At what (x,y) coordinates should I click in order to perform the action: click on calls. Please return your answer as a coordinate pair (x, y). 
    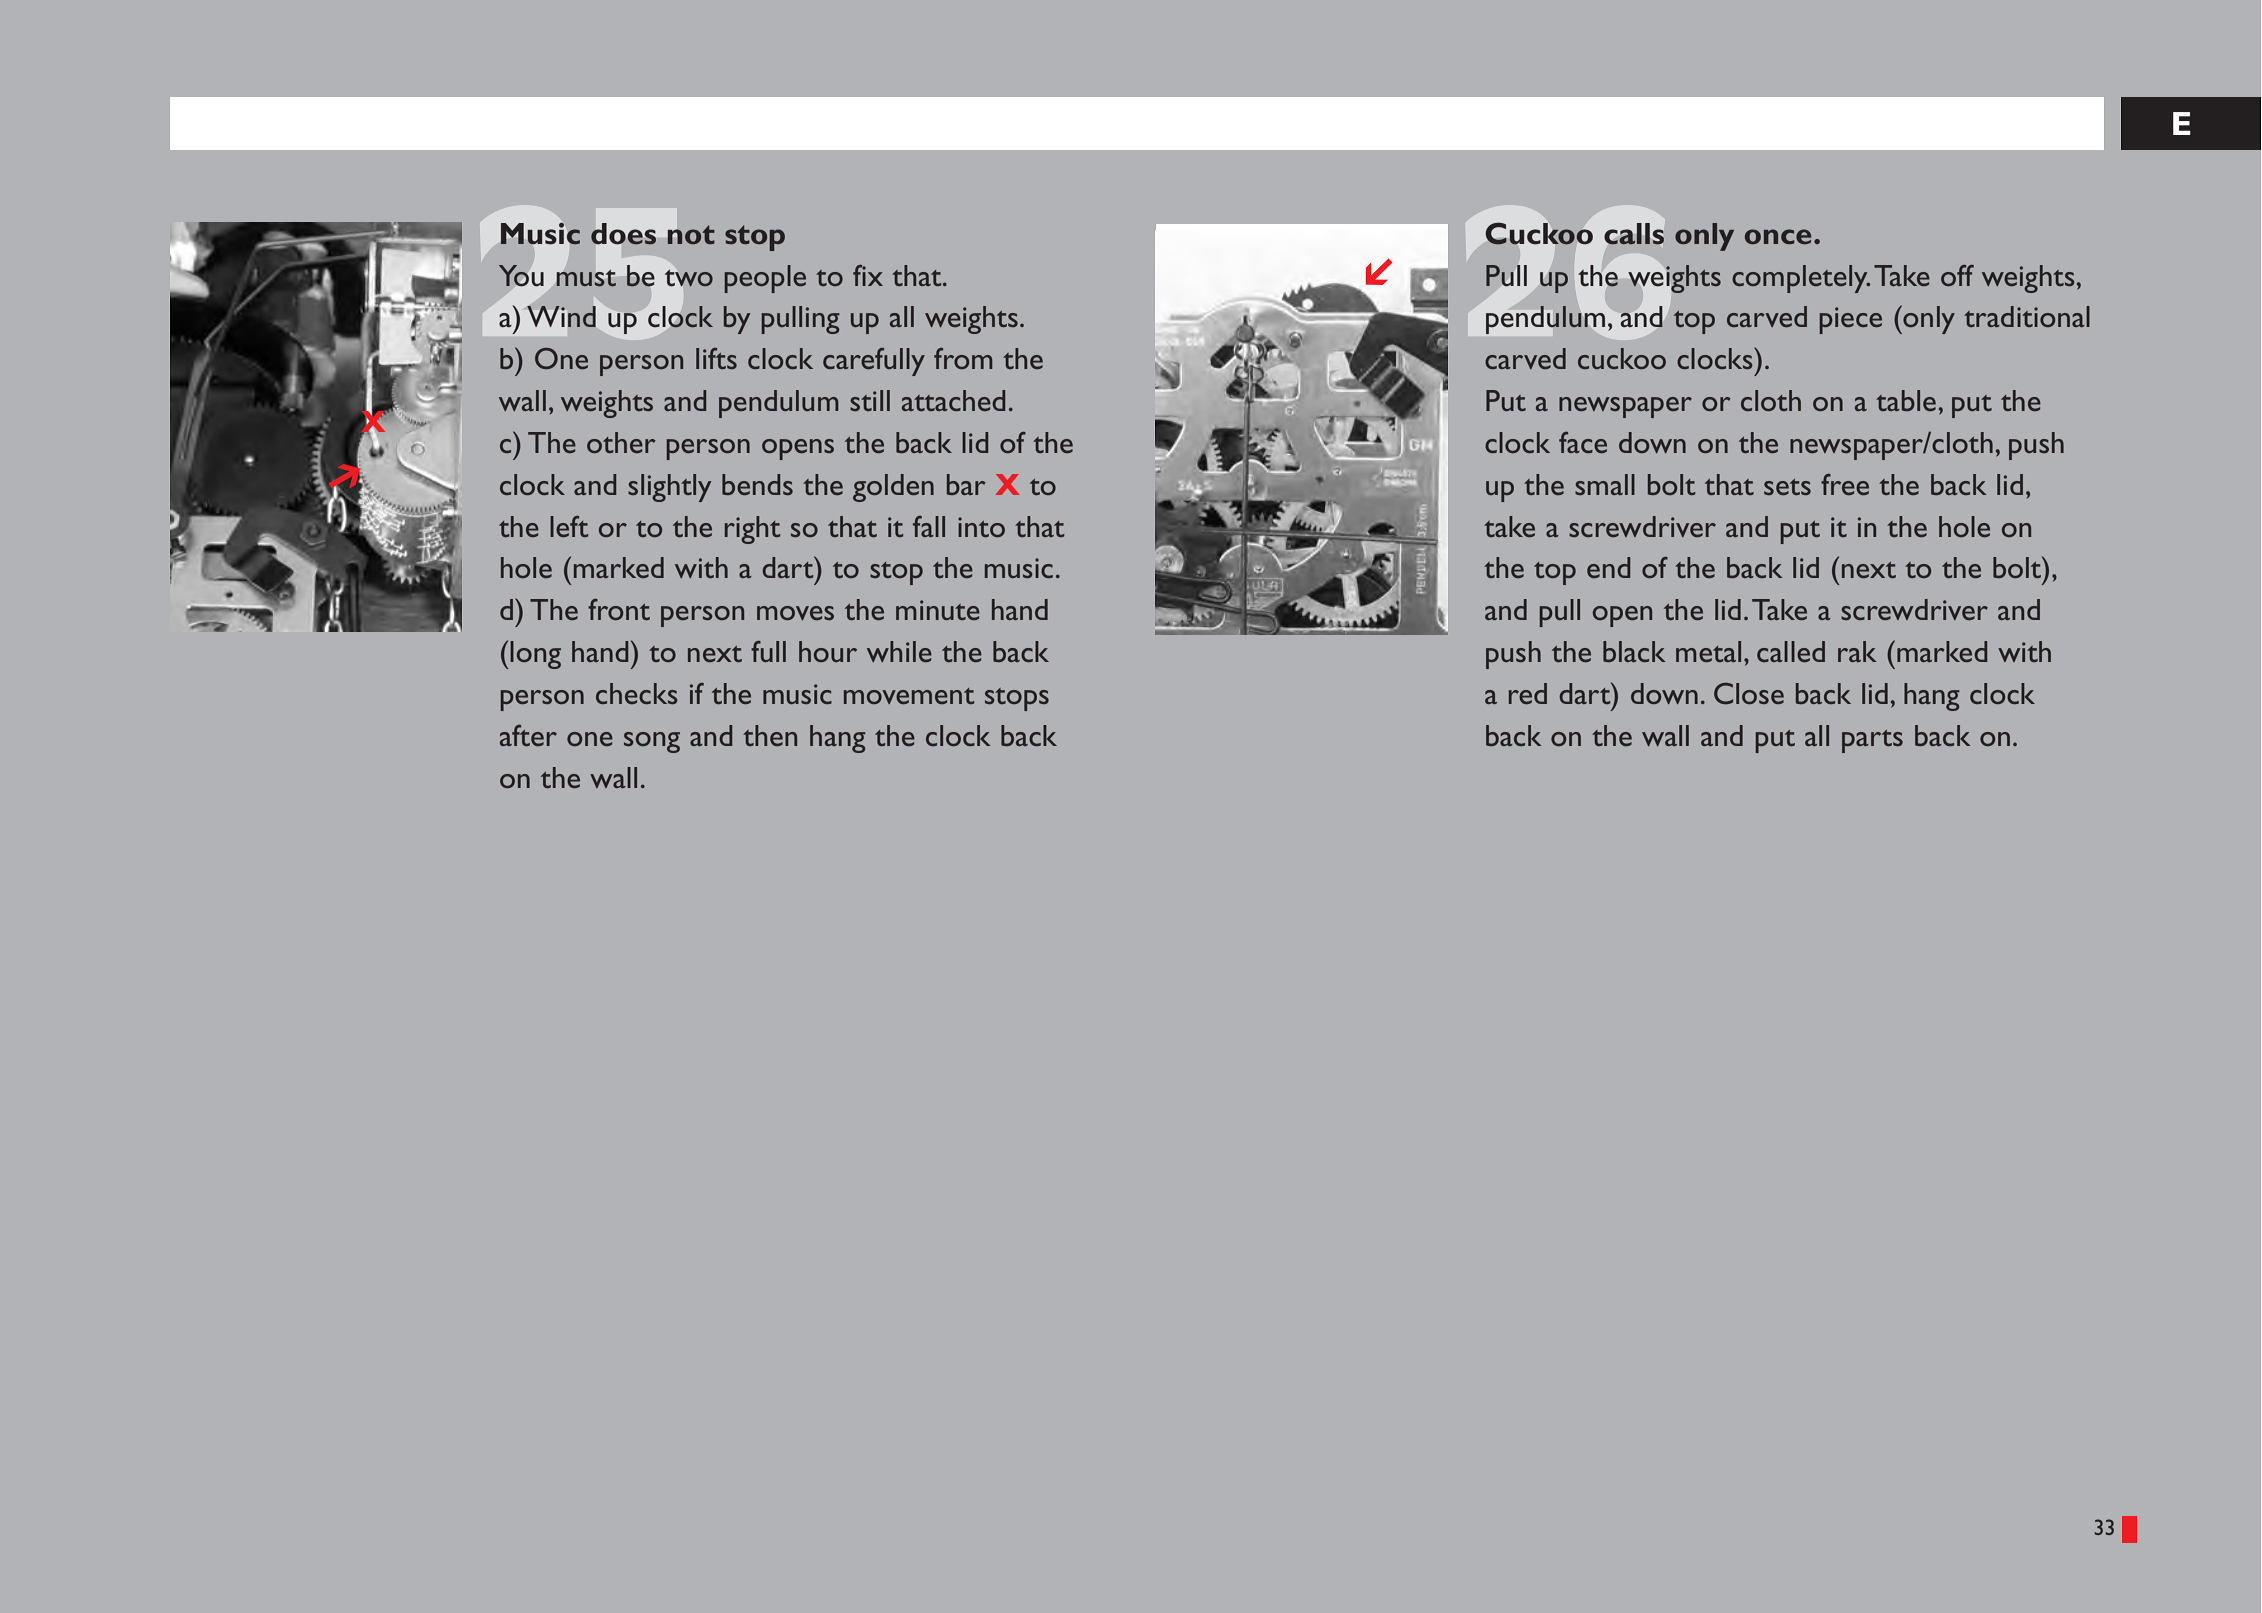
    Looking at the image, I should click on (1634, 234).
